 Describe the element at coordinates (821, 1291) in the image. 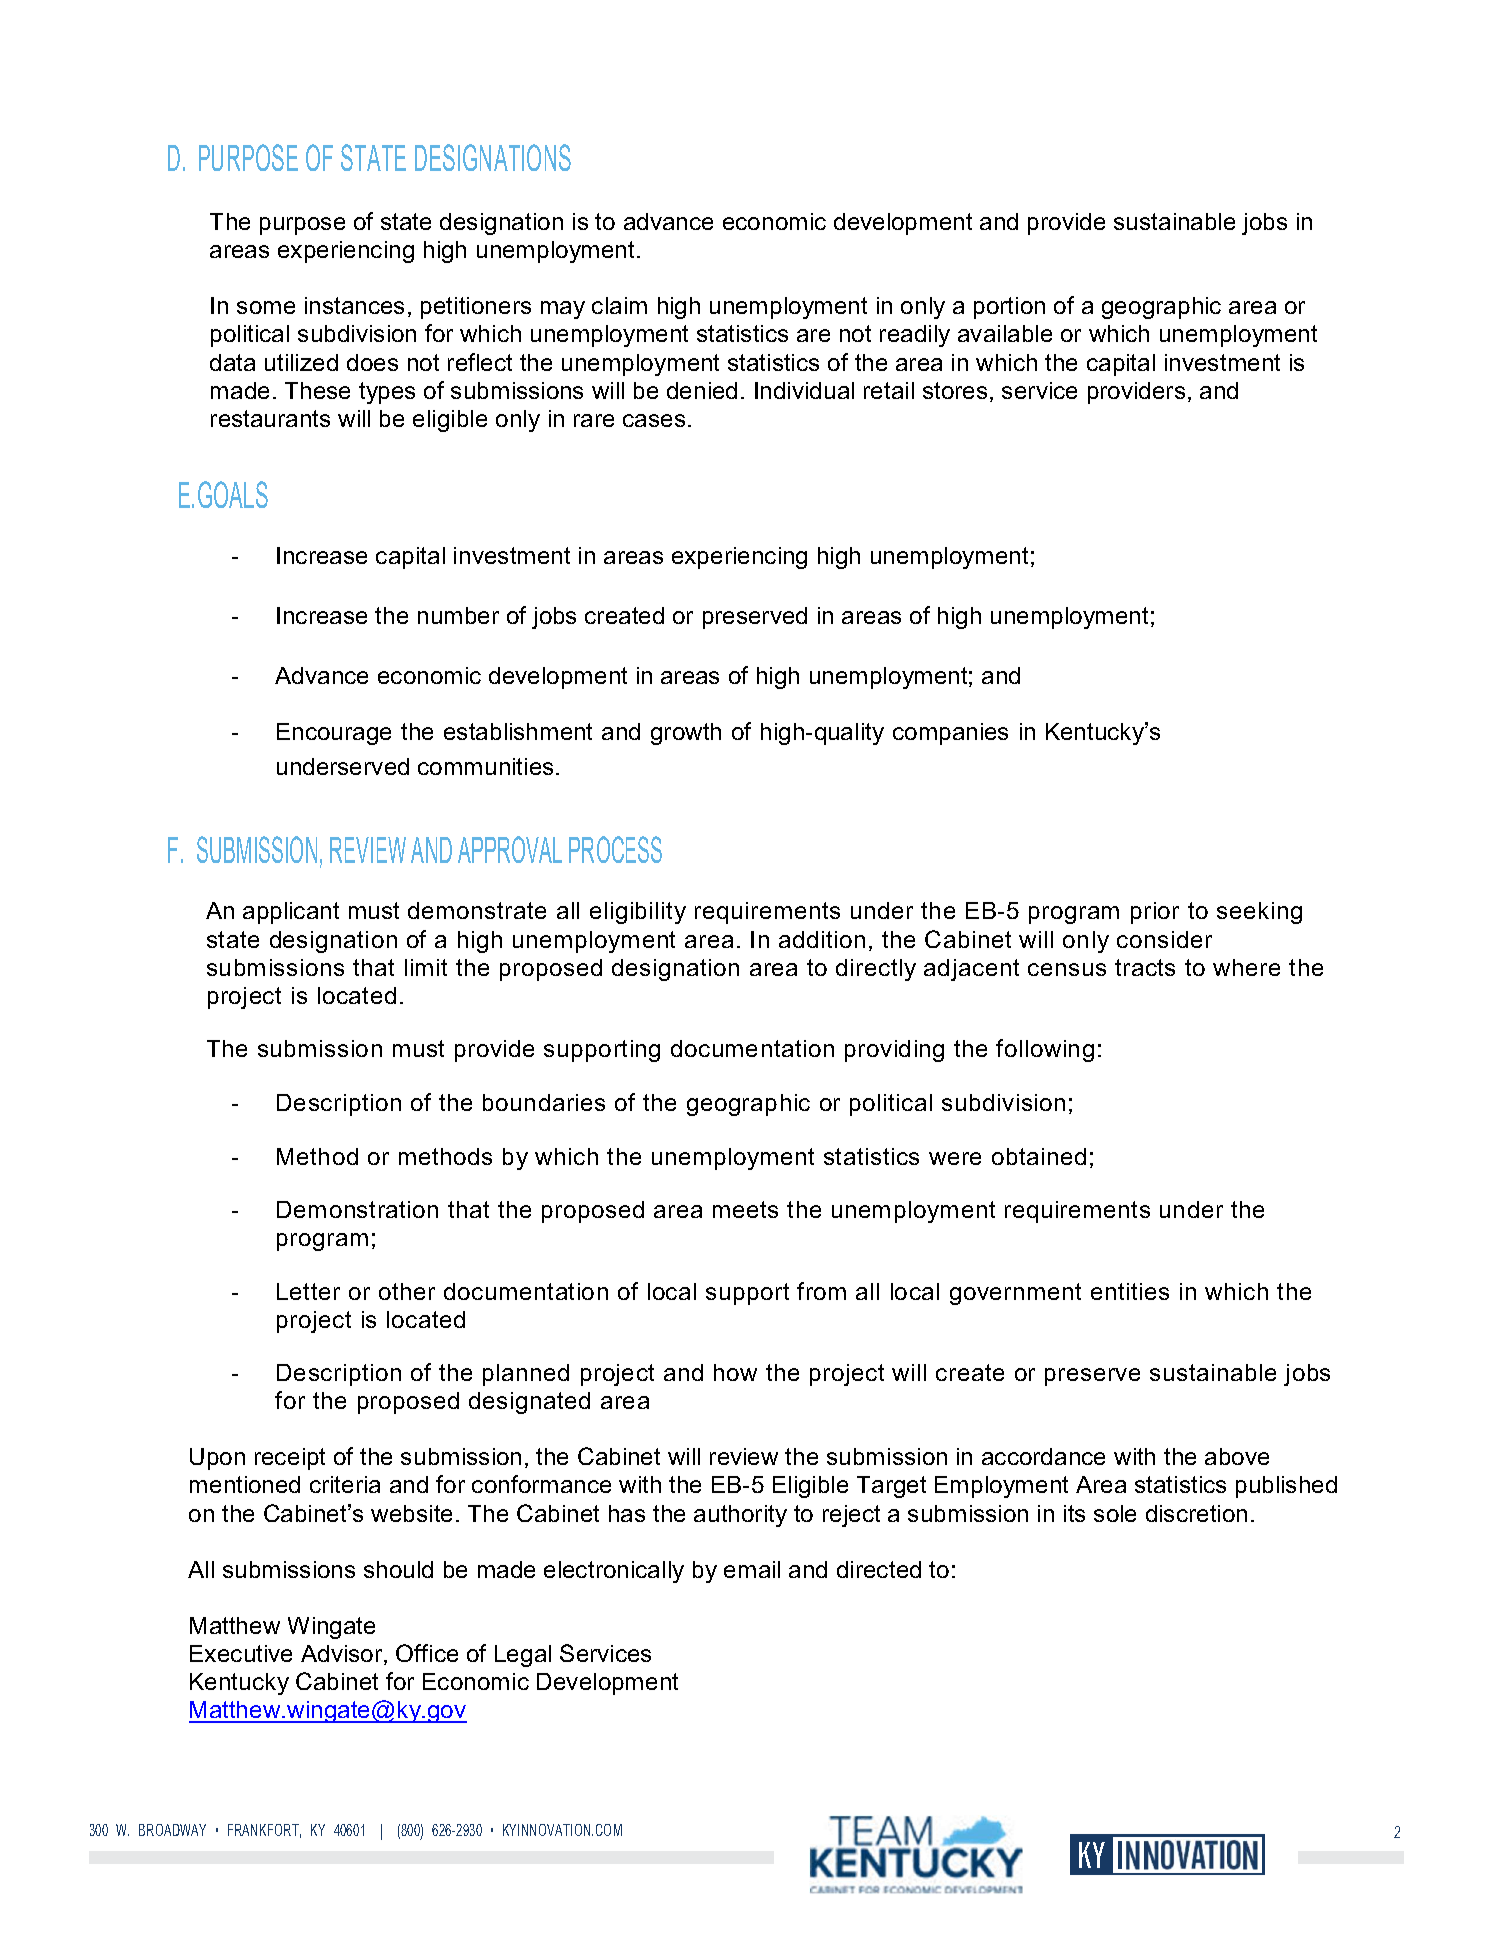

I see `from` at that location.
